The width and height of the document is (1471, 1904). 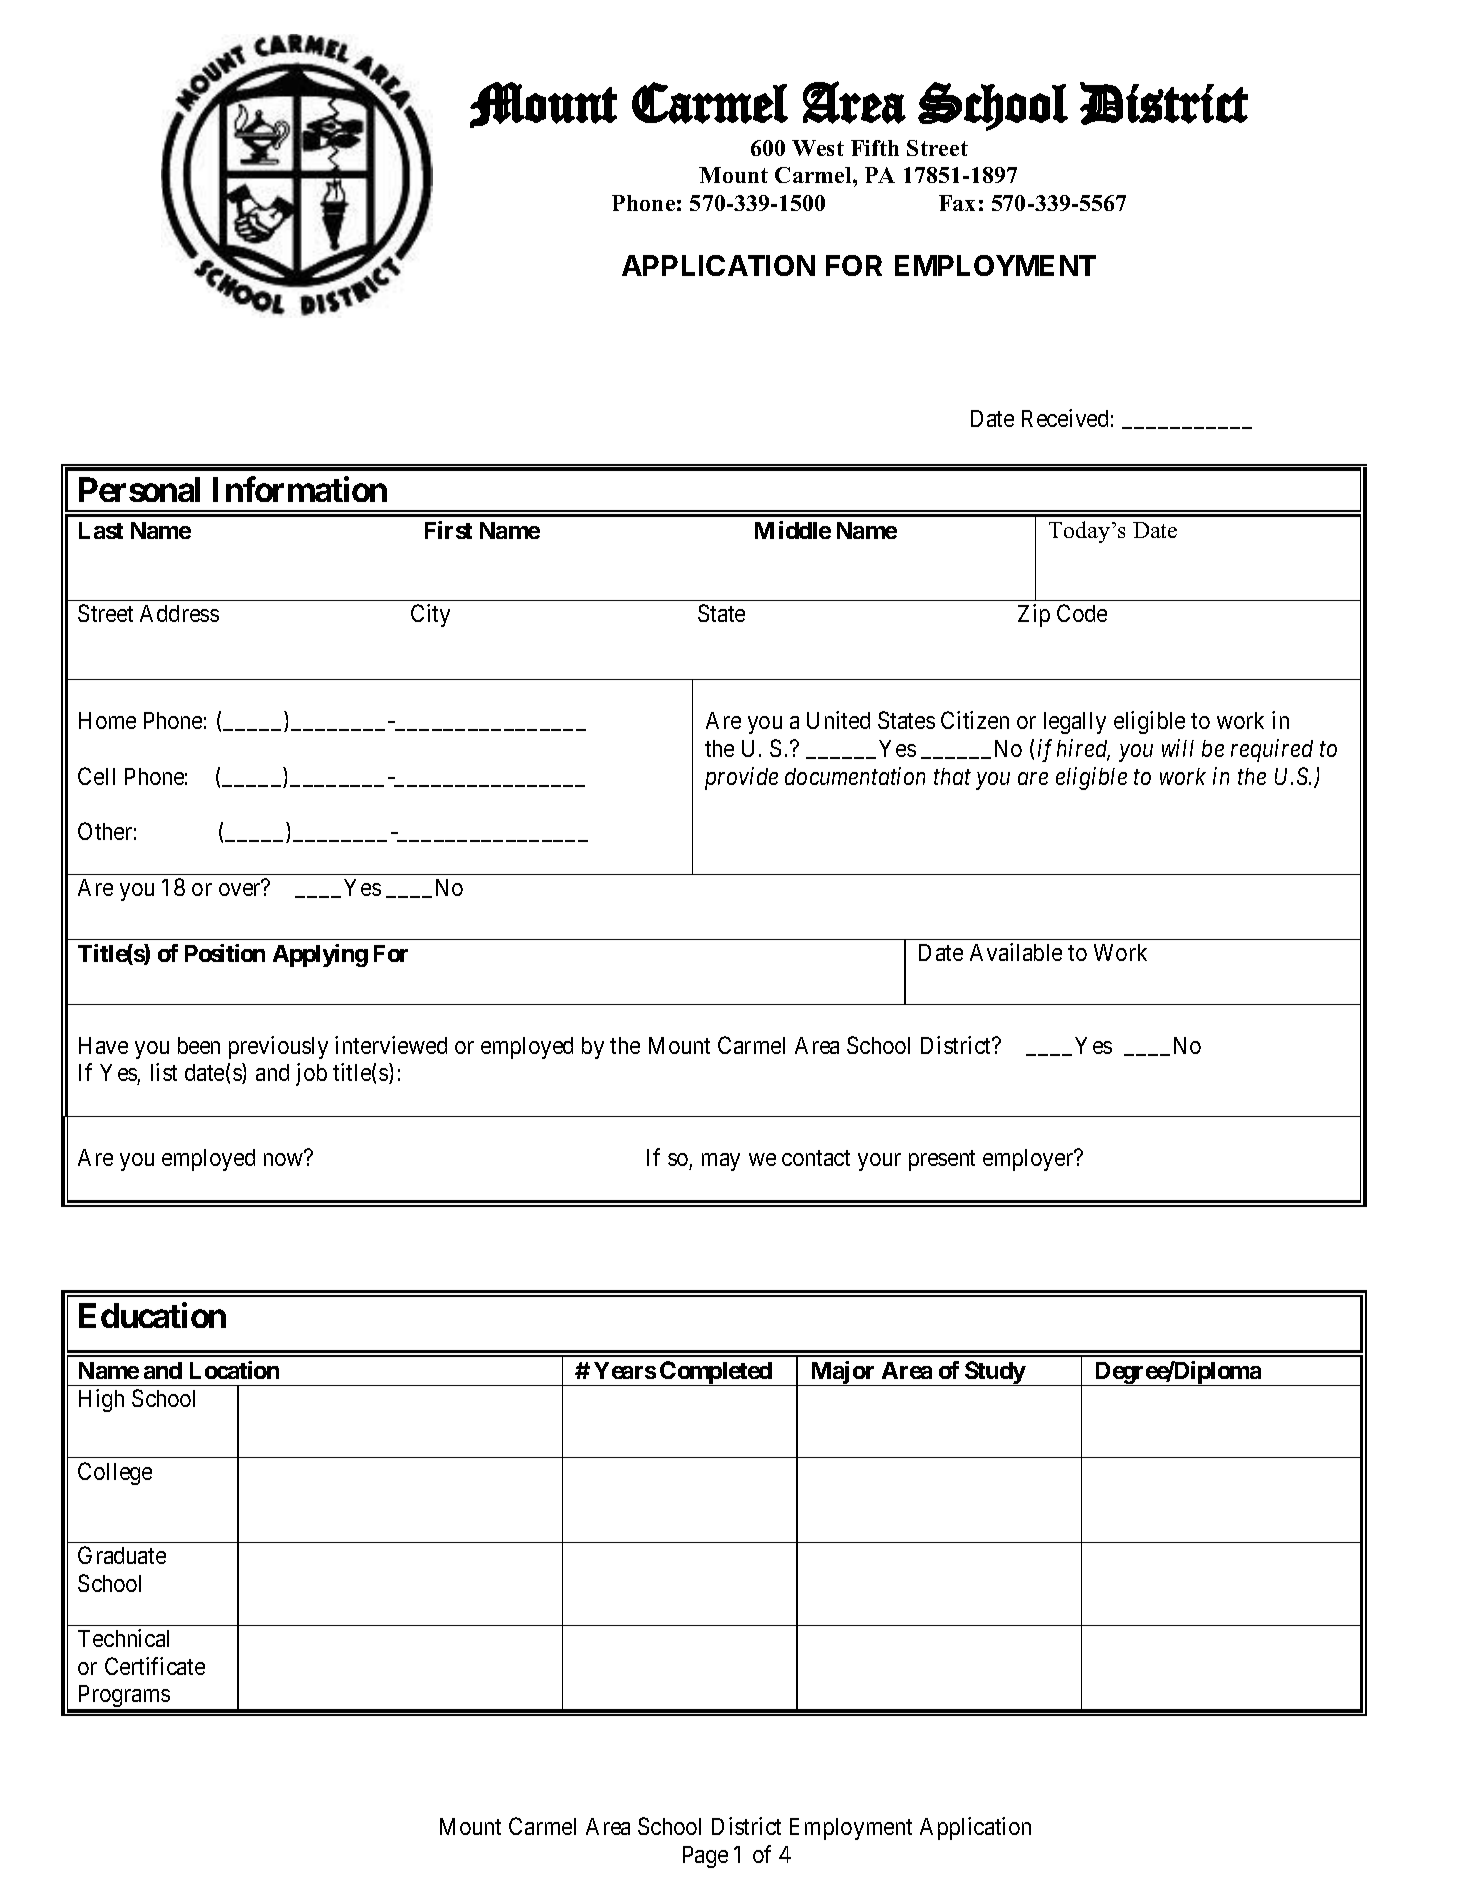 I want to click on Fax, so click(x=957, y=203).
